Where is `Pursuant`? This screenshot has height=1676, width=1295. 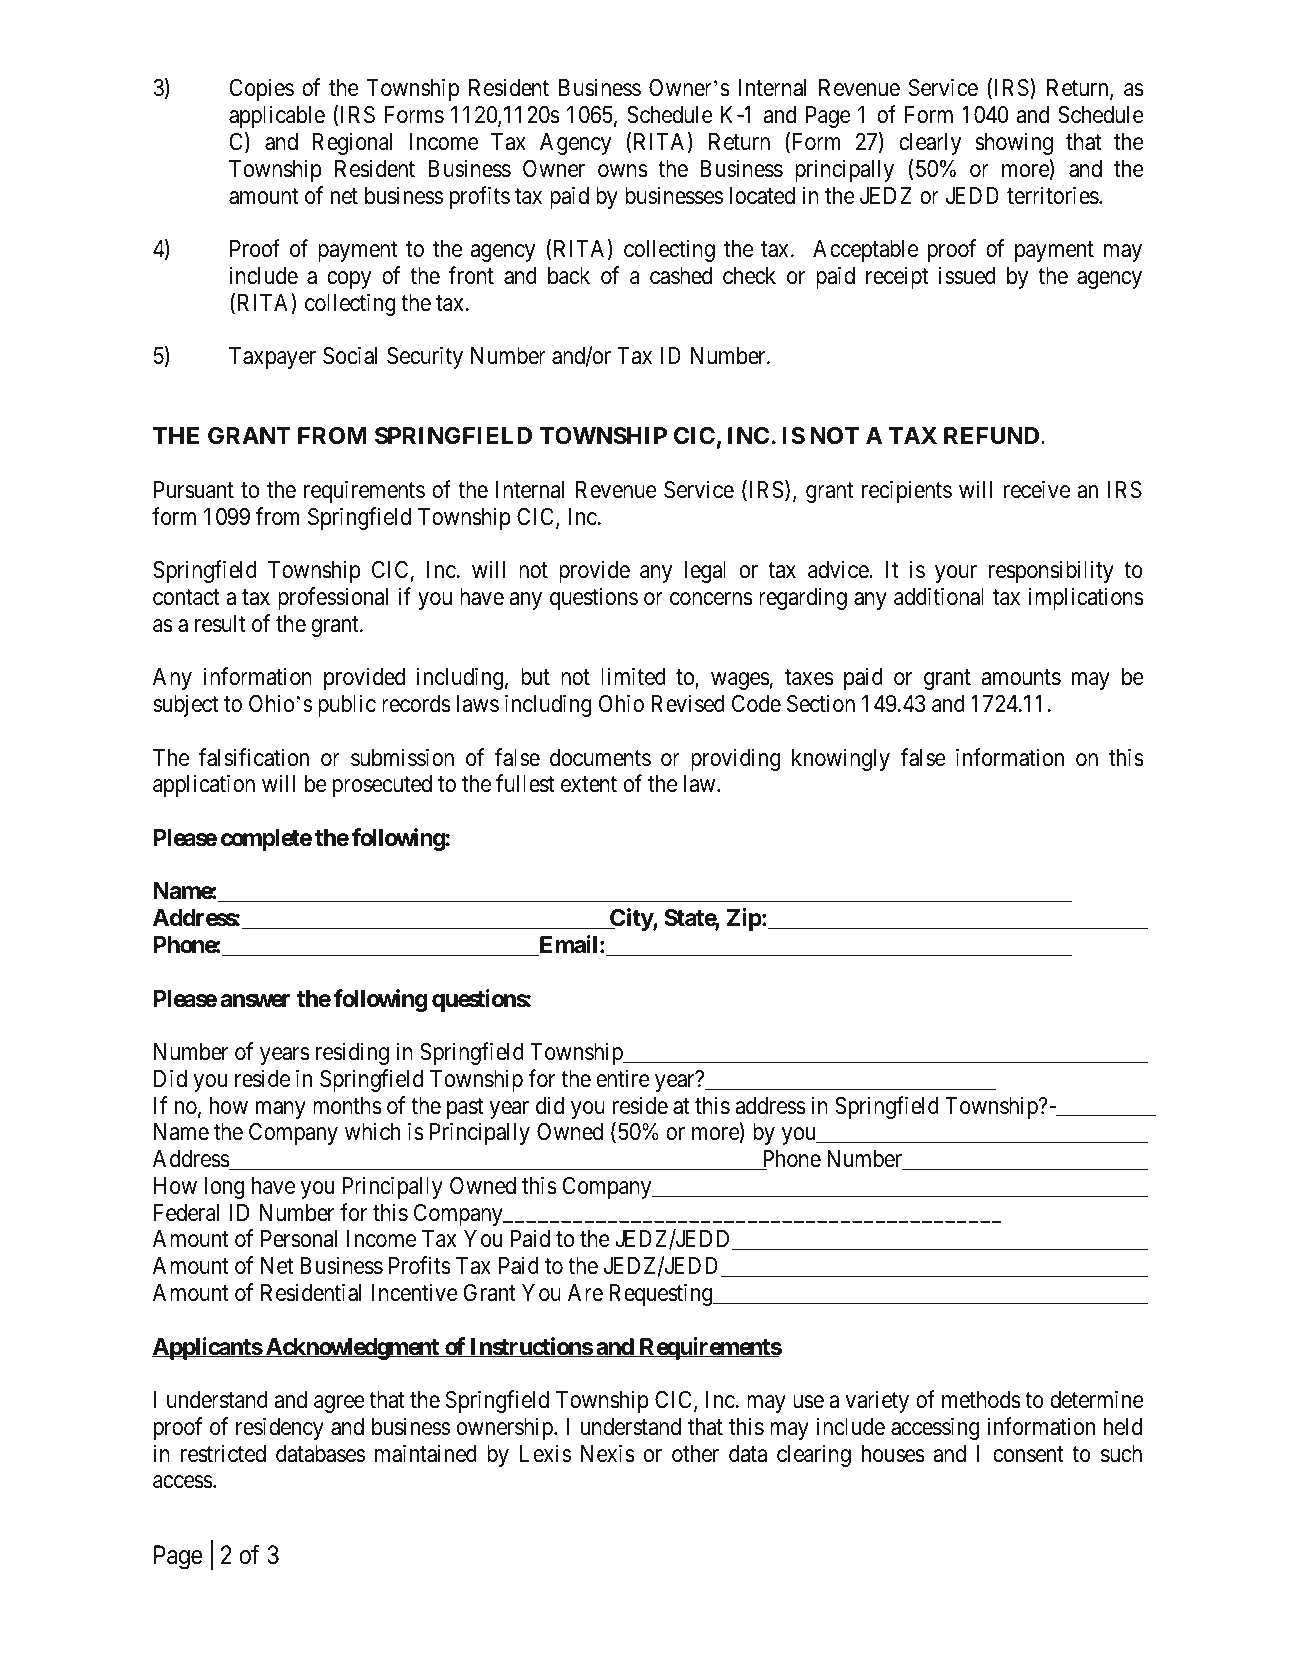
Pursuant is located at coordinates (194, 490).
